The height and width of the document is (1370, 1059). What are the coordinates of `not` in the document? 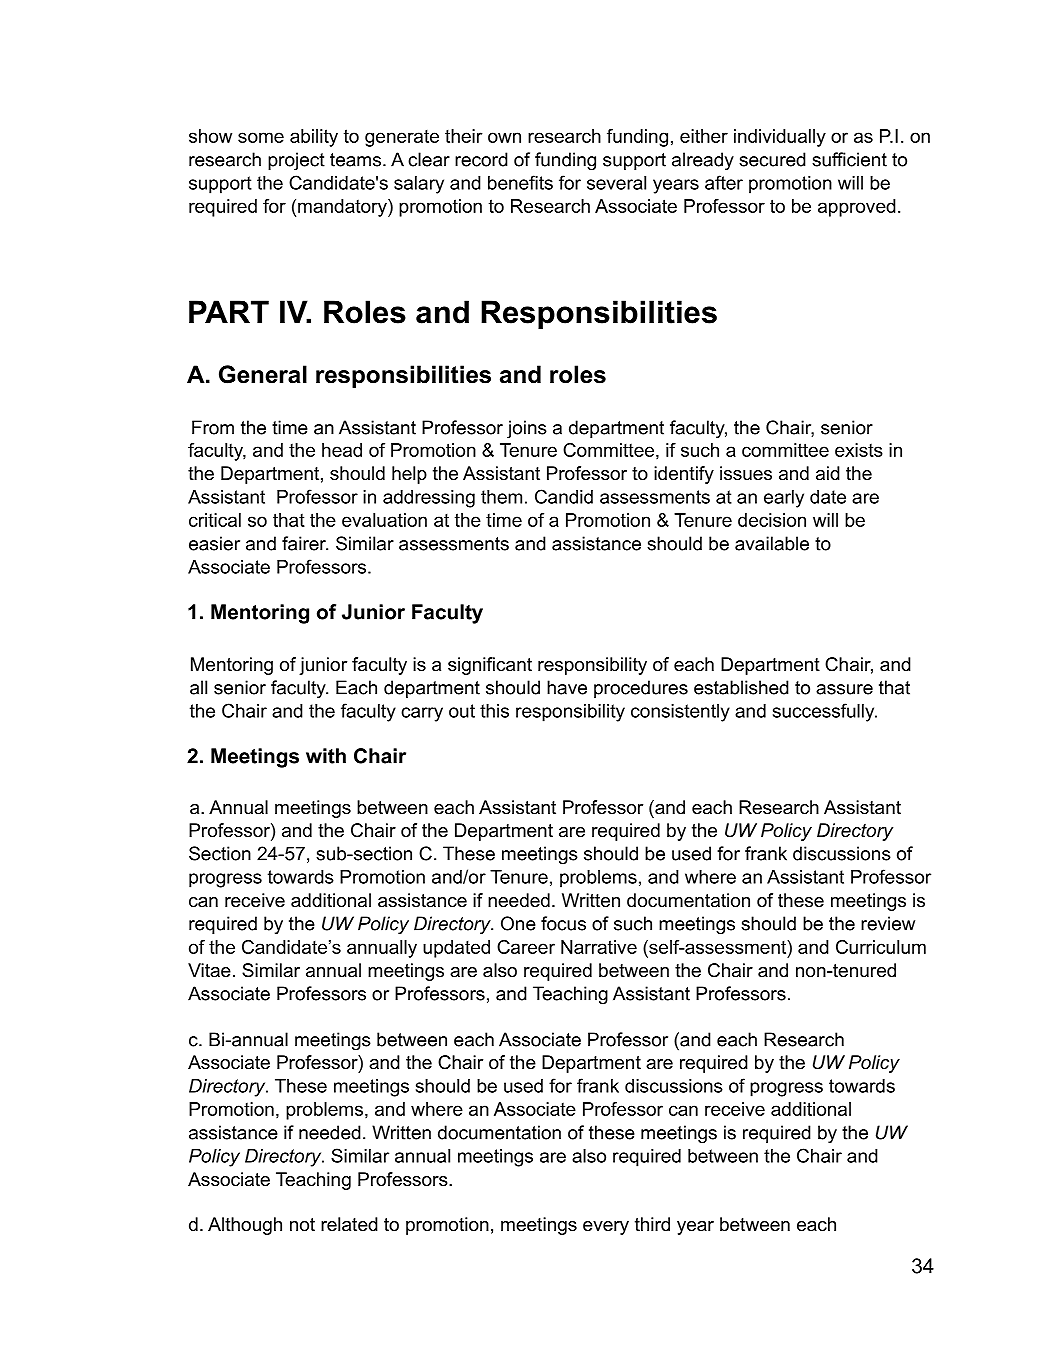 It's located at (302, 1225).
